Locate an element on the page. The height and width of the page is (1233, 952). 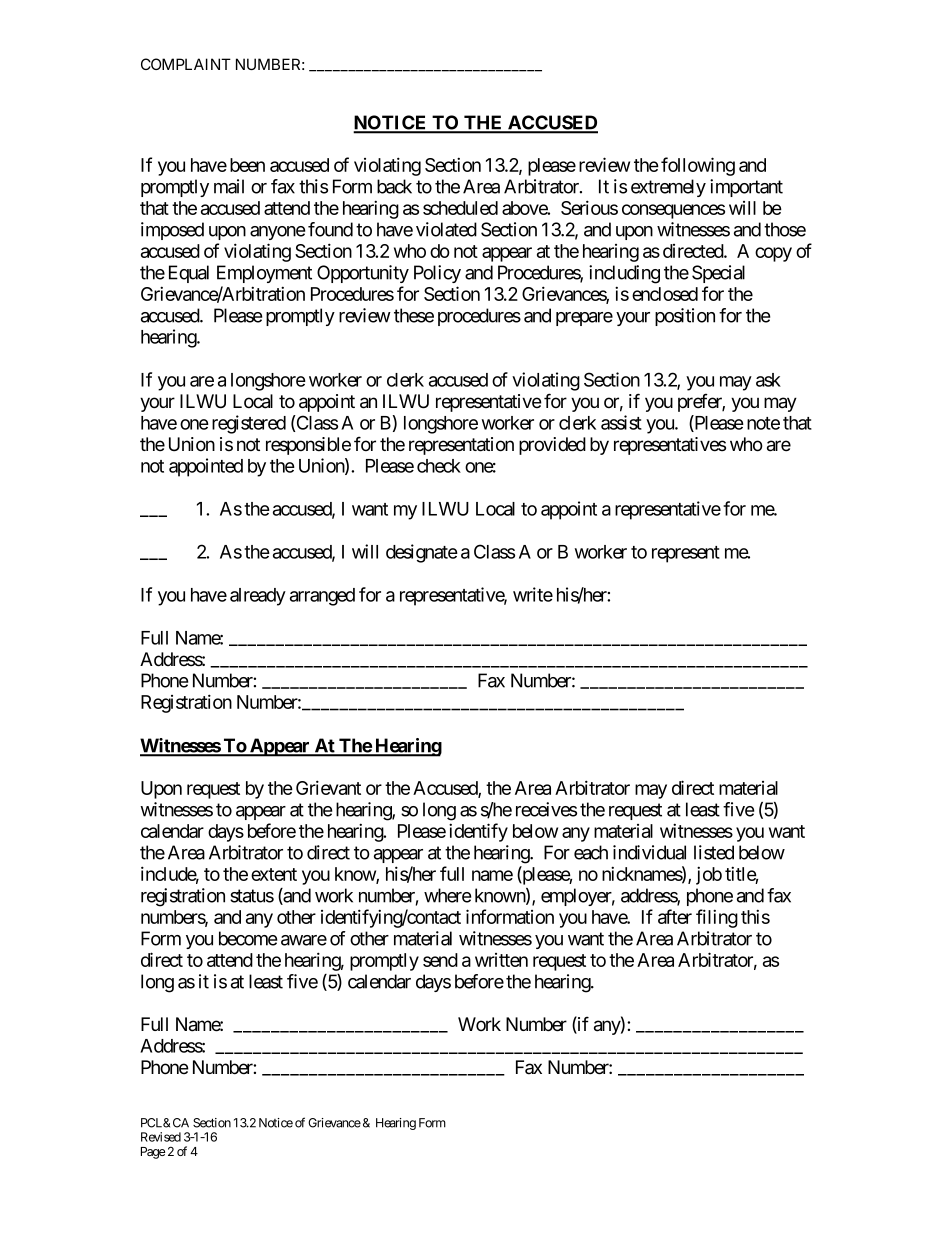
Policy is located at coordinates (437, 274).
